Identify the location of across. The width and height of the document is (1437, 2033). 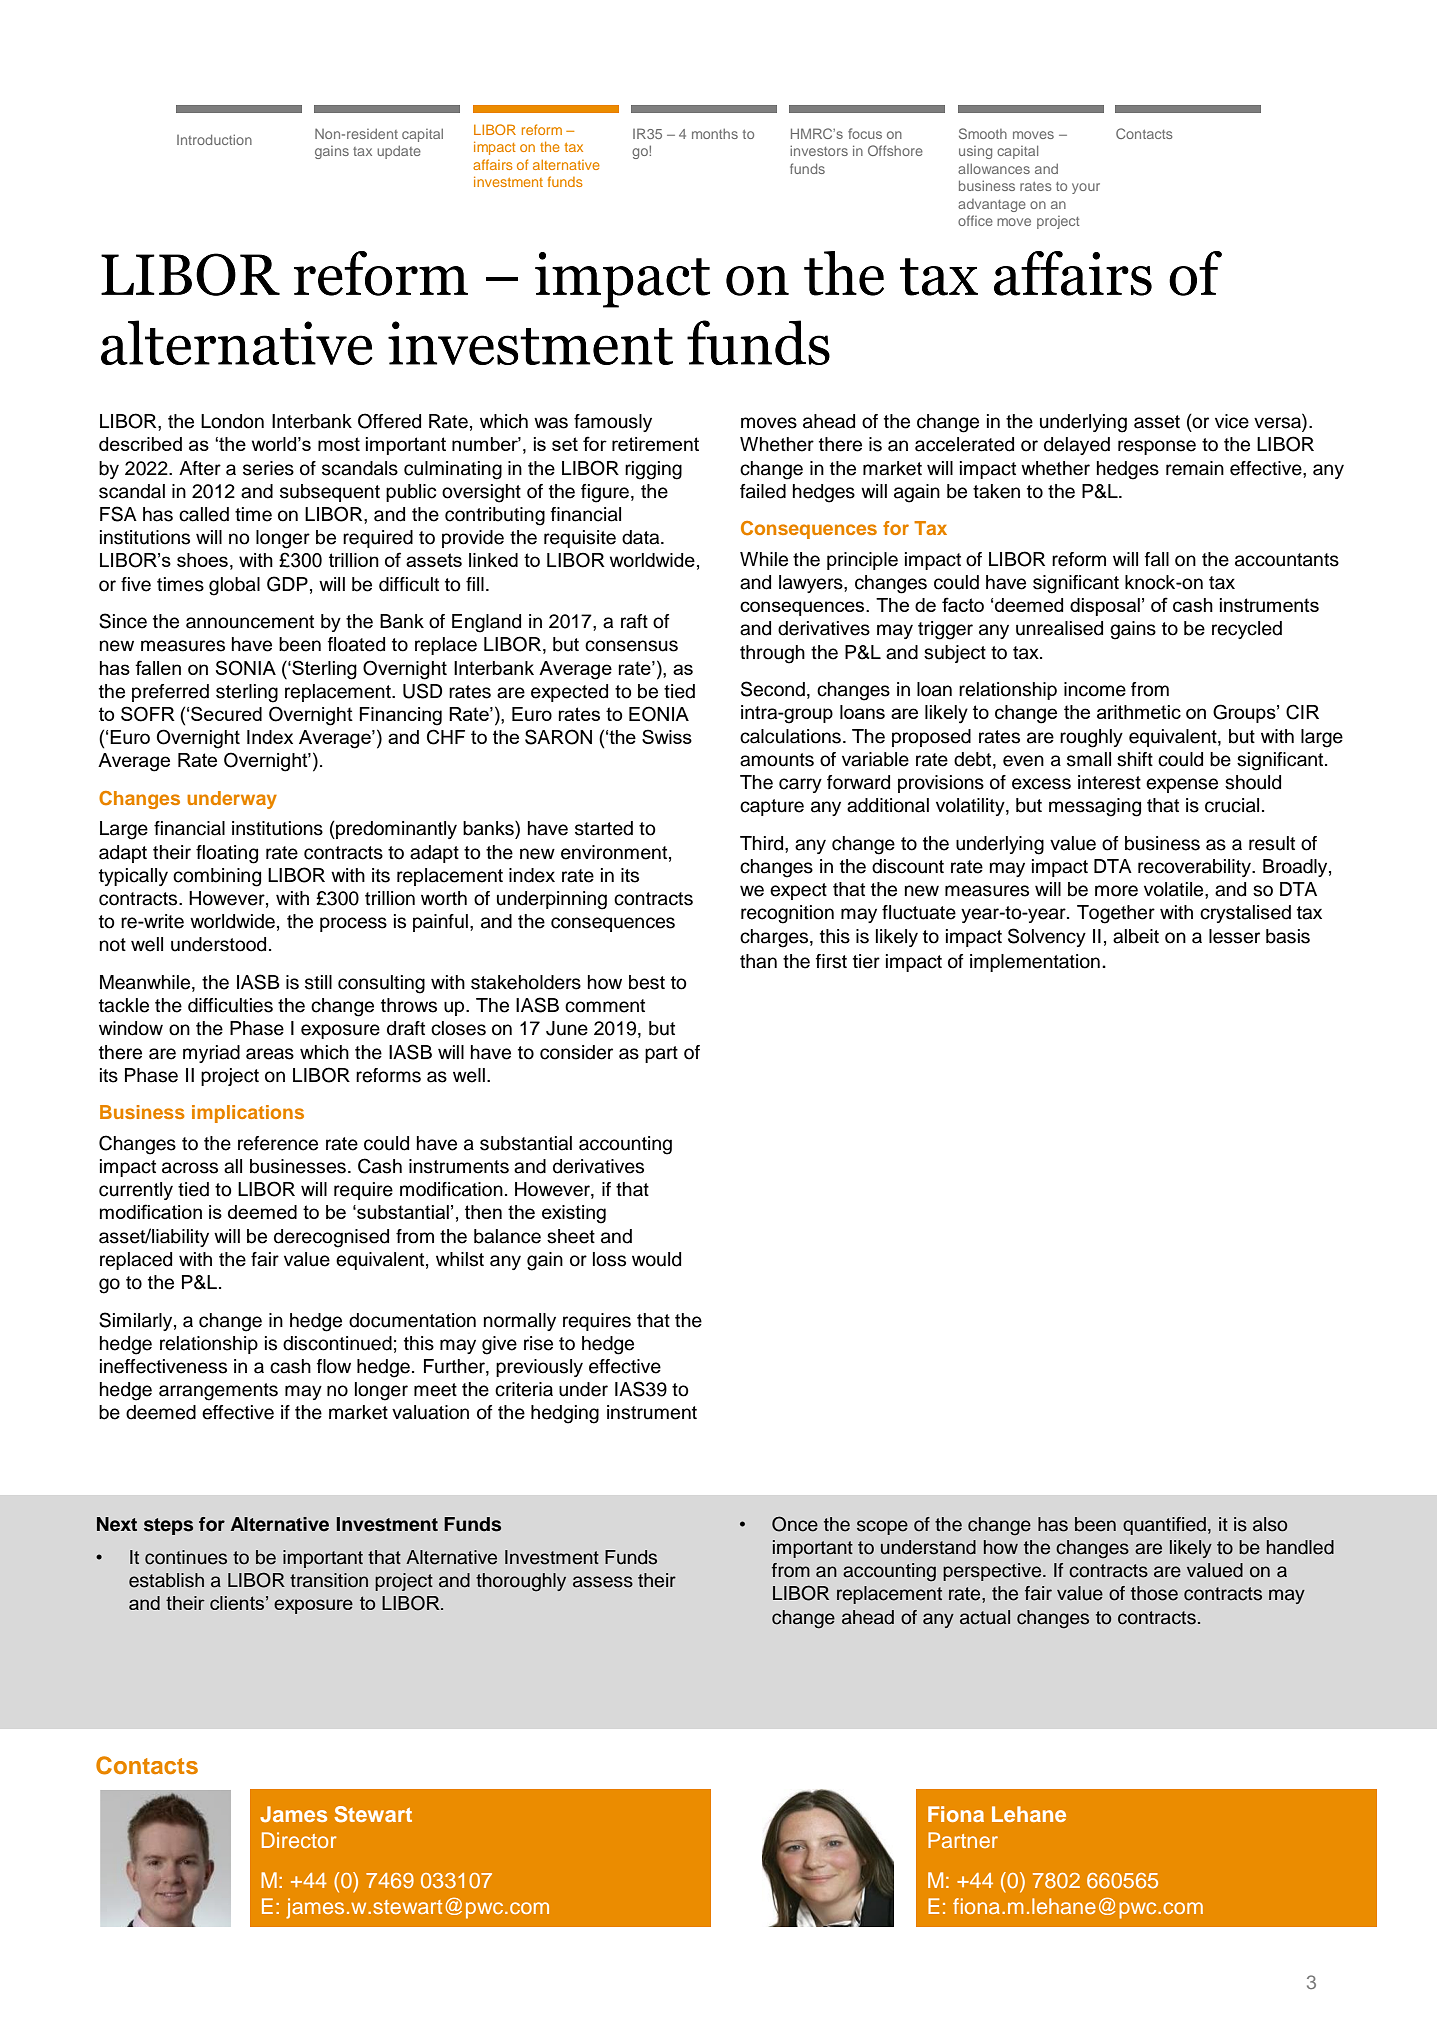
(190, 1168).
